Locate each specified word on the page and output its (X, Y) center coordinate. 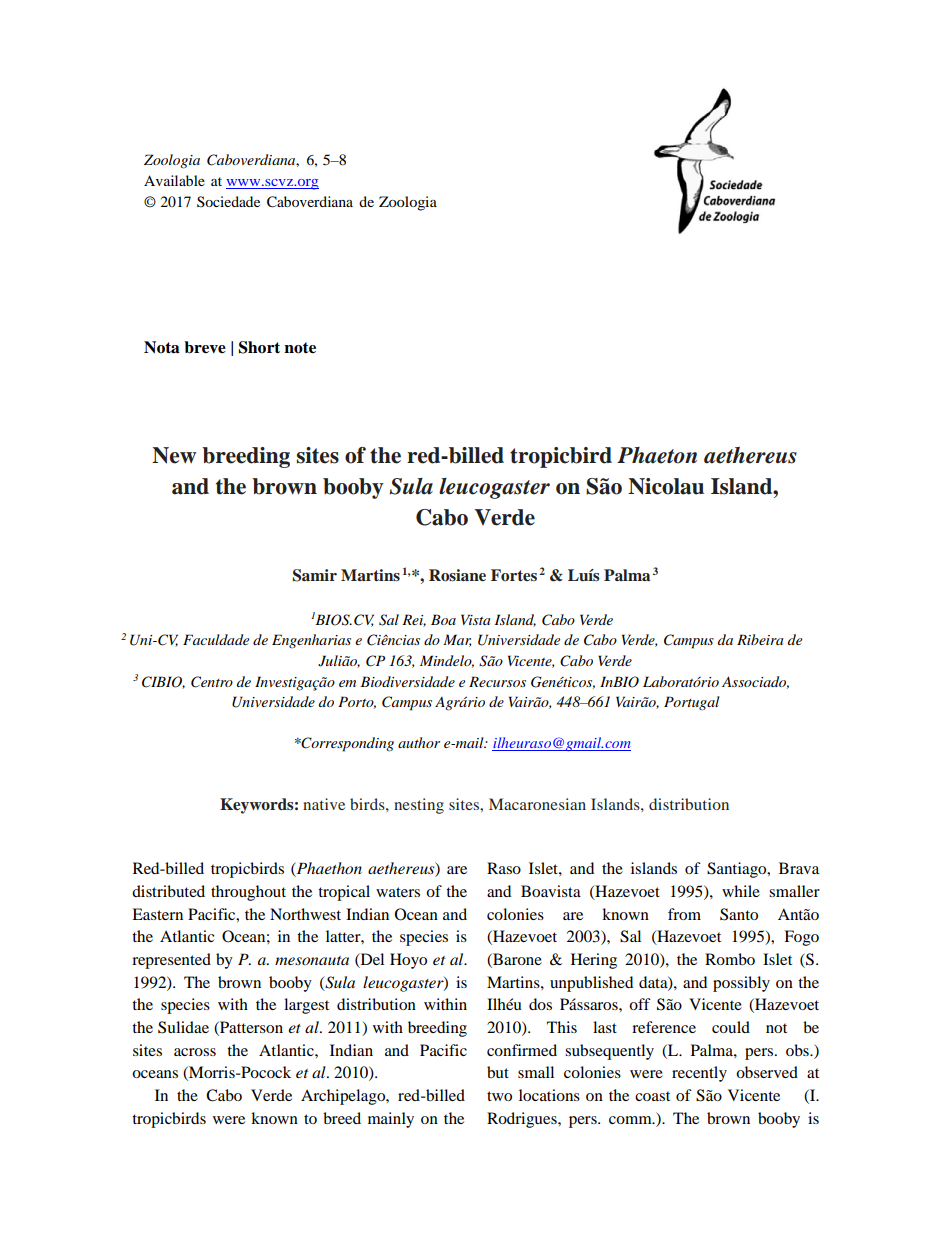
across (195, 1052)
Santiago (738, 870)
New (174, 455)
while (741, 891)
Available (174, 180)
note (300, 348)
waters (398, 892)
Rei (414, 620)
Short (259, 347)
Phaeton (657, 455)
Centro (212, 682)
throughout (248, 893)
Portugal (692, 703)
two (499, 1096)
